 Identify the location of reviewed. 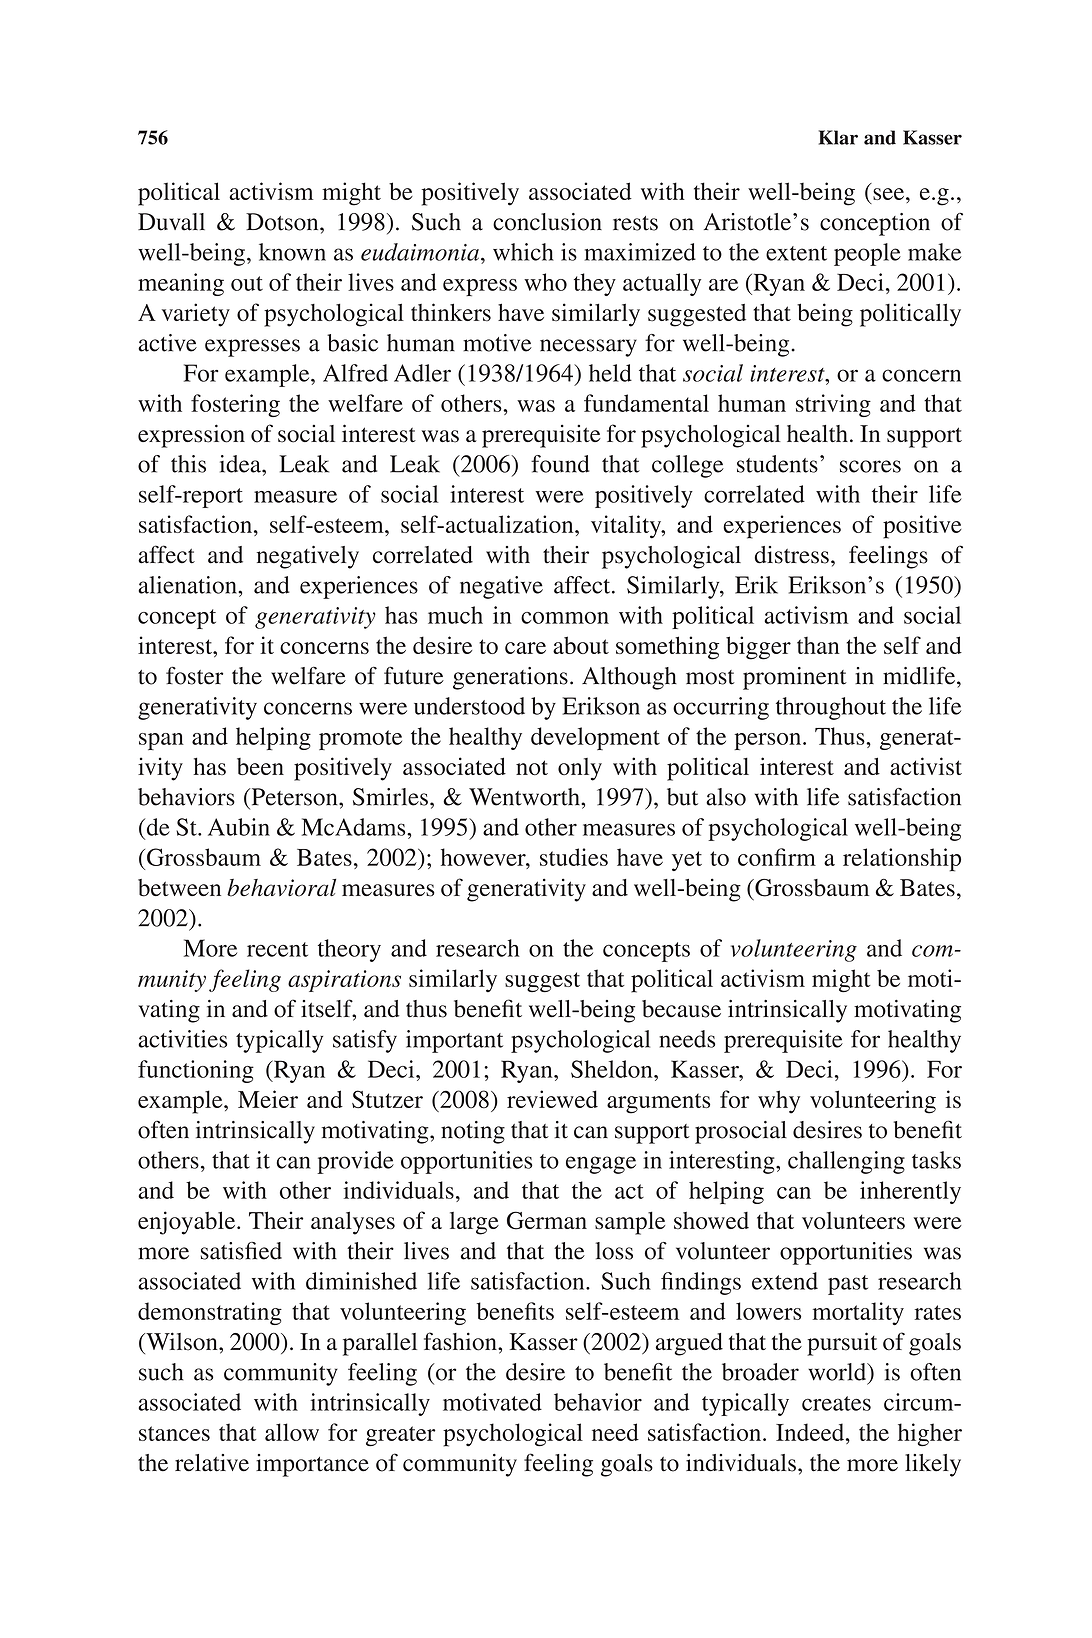
(552, 1099).
